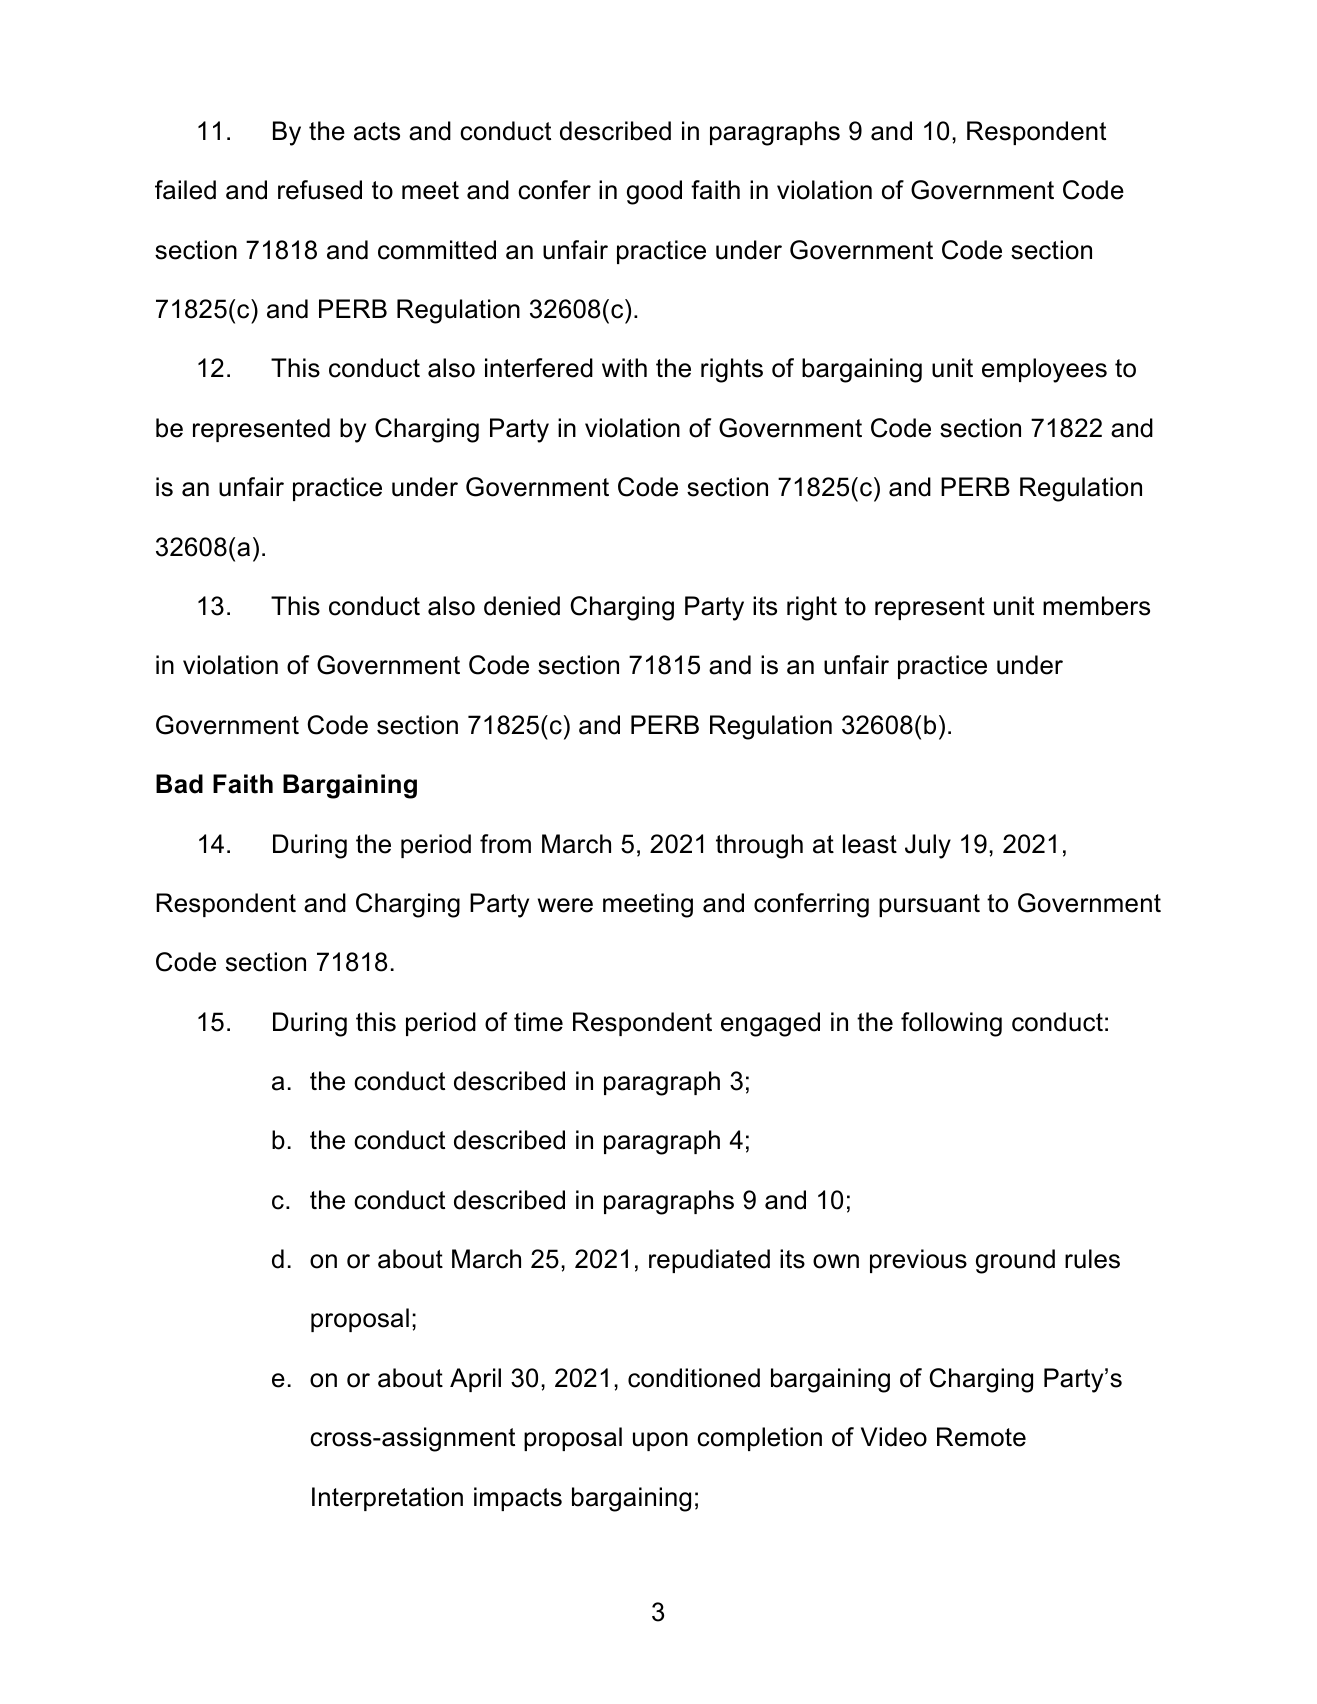 The width and height of the screenshot is (1317, 1704). Describe the element at coordinates (320, 190) in the screenshot. I see `refused` at that location.
